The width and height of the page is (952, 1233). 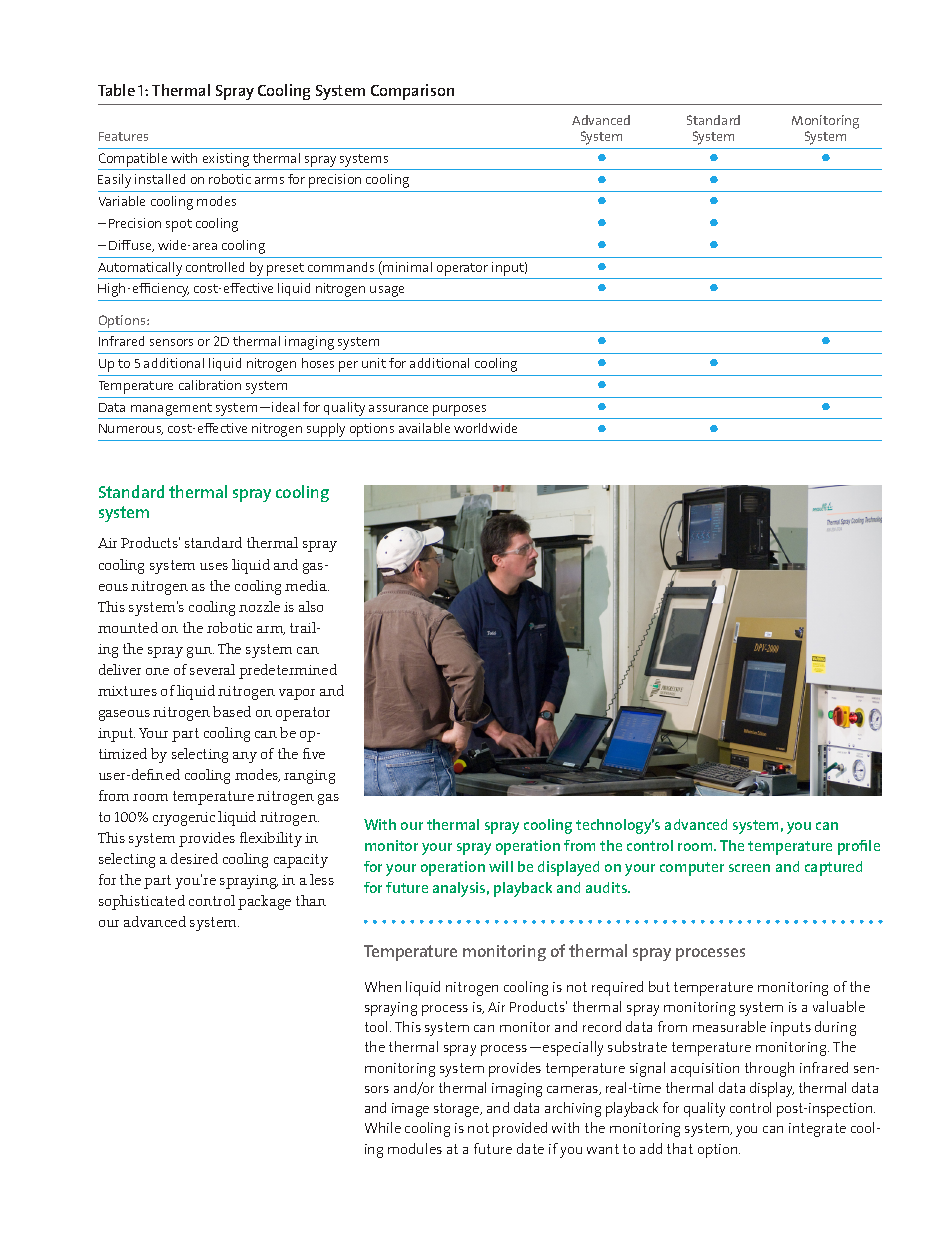 I want to click on minimal, so click(x=407, y=267).
